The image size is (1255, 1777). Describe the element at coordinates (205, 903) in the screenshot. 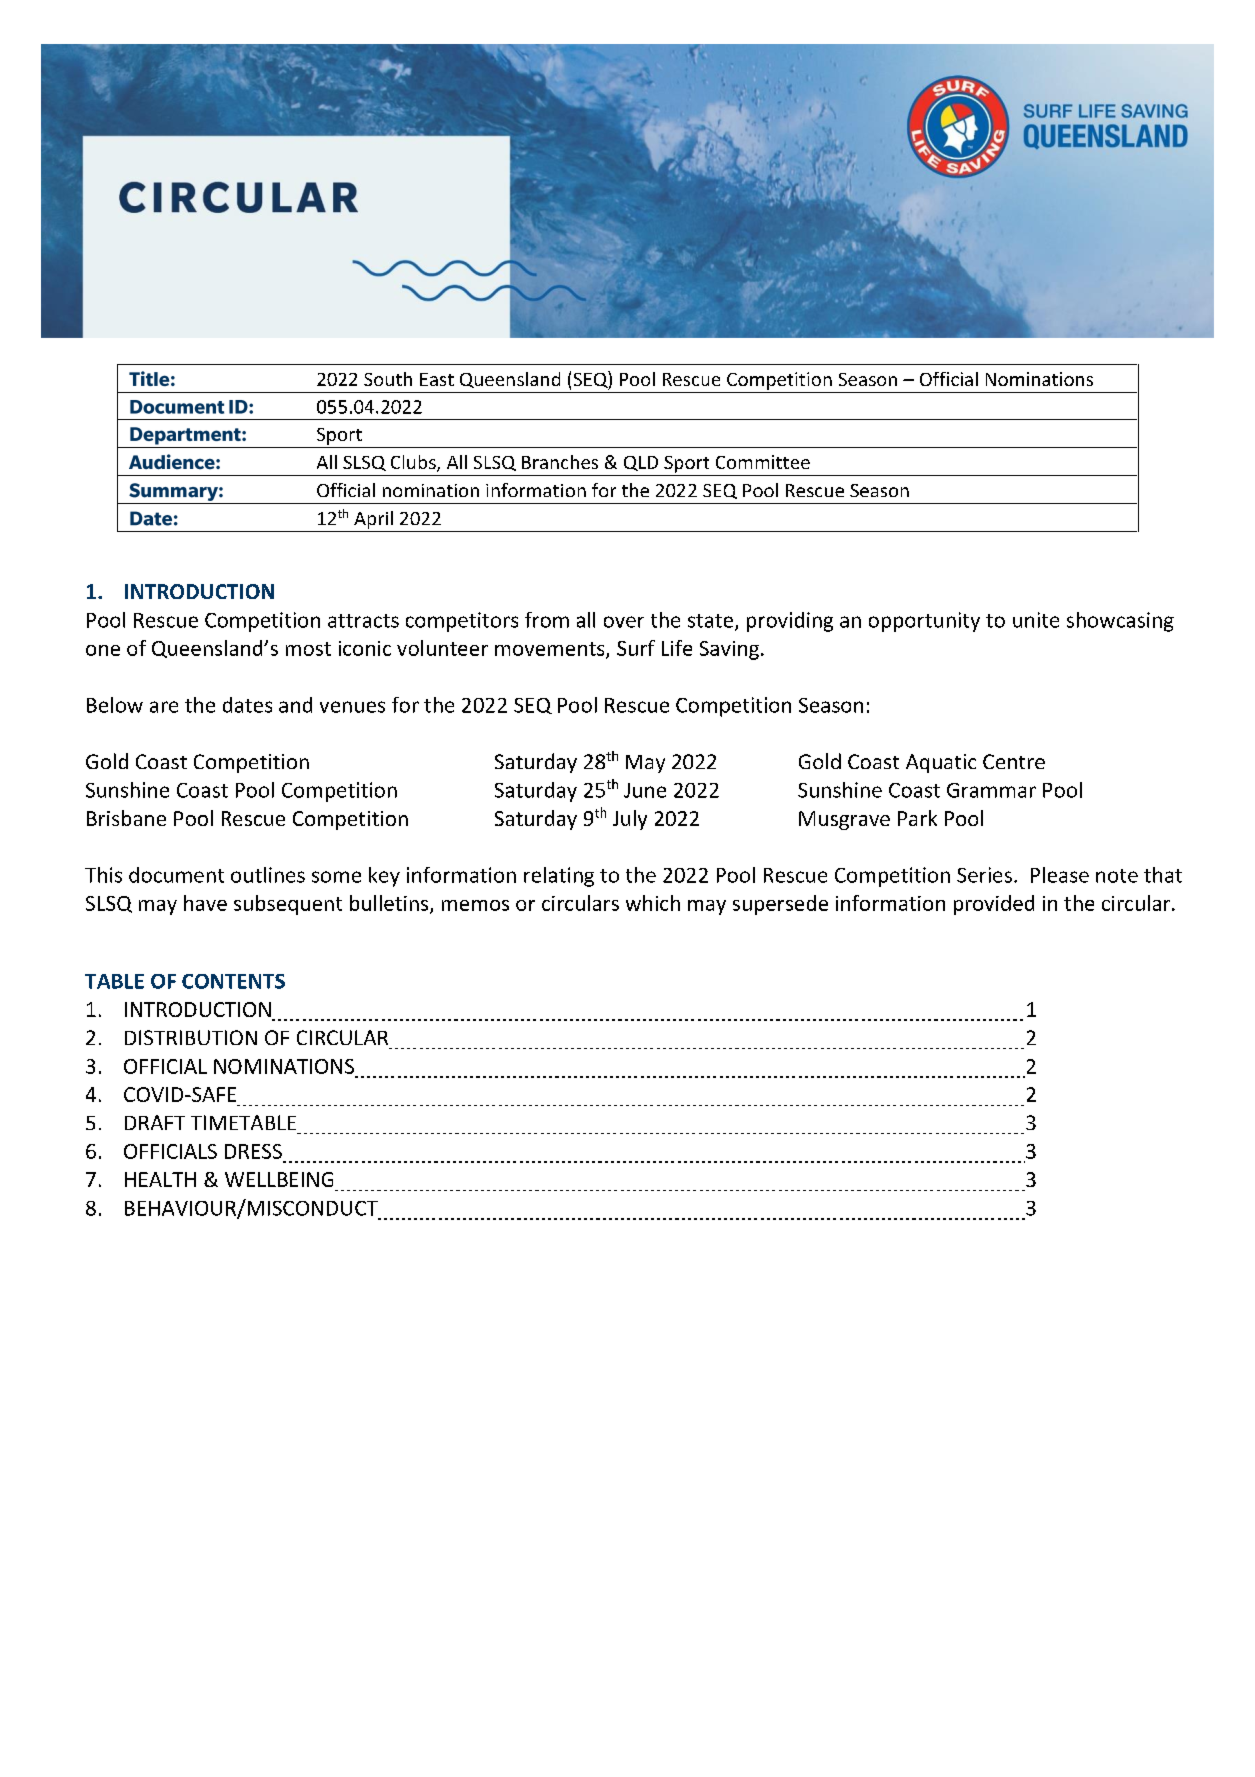

I see `have` at that location.
